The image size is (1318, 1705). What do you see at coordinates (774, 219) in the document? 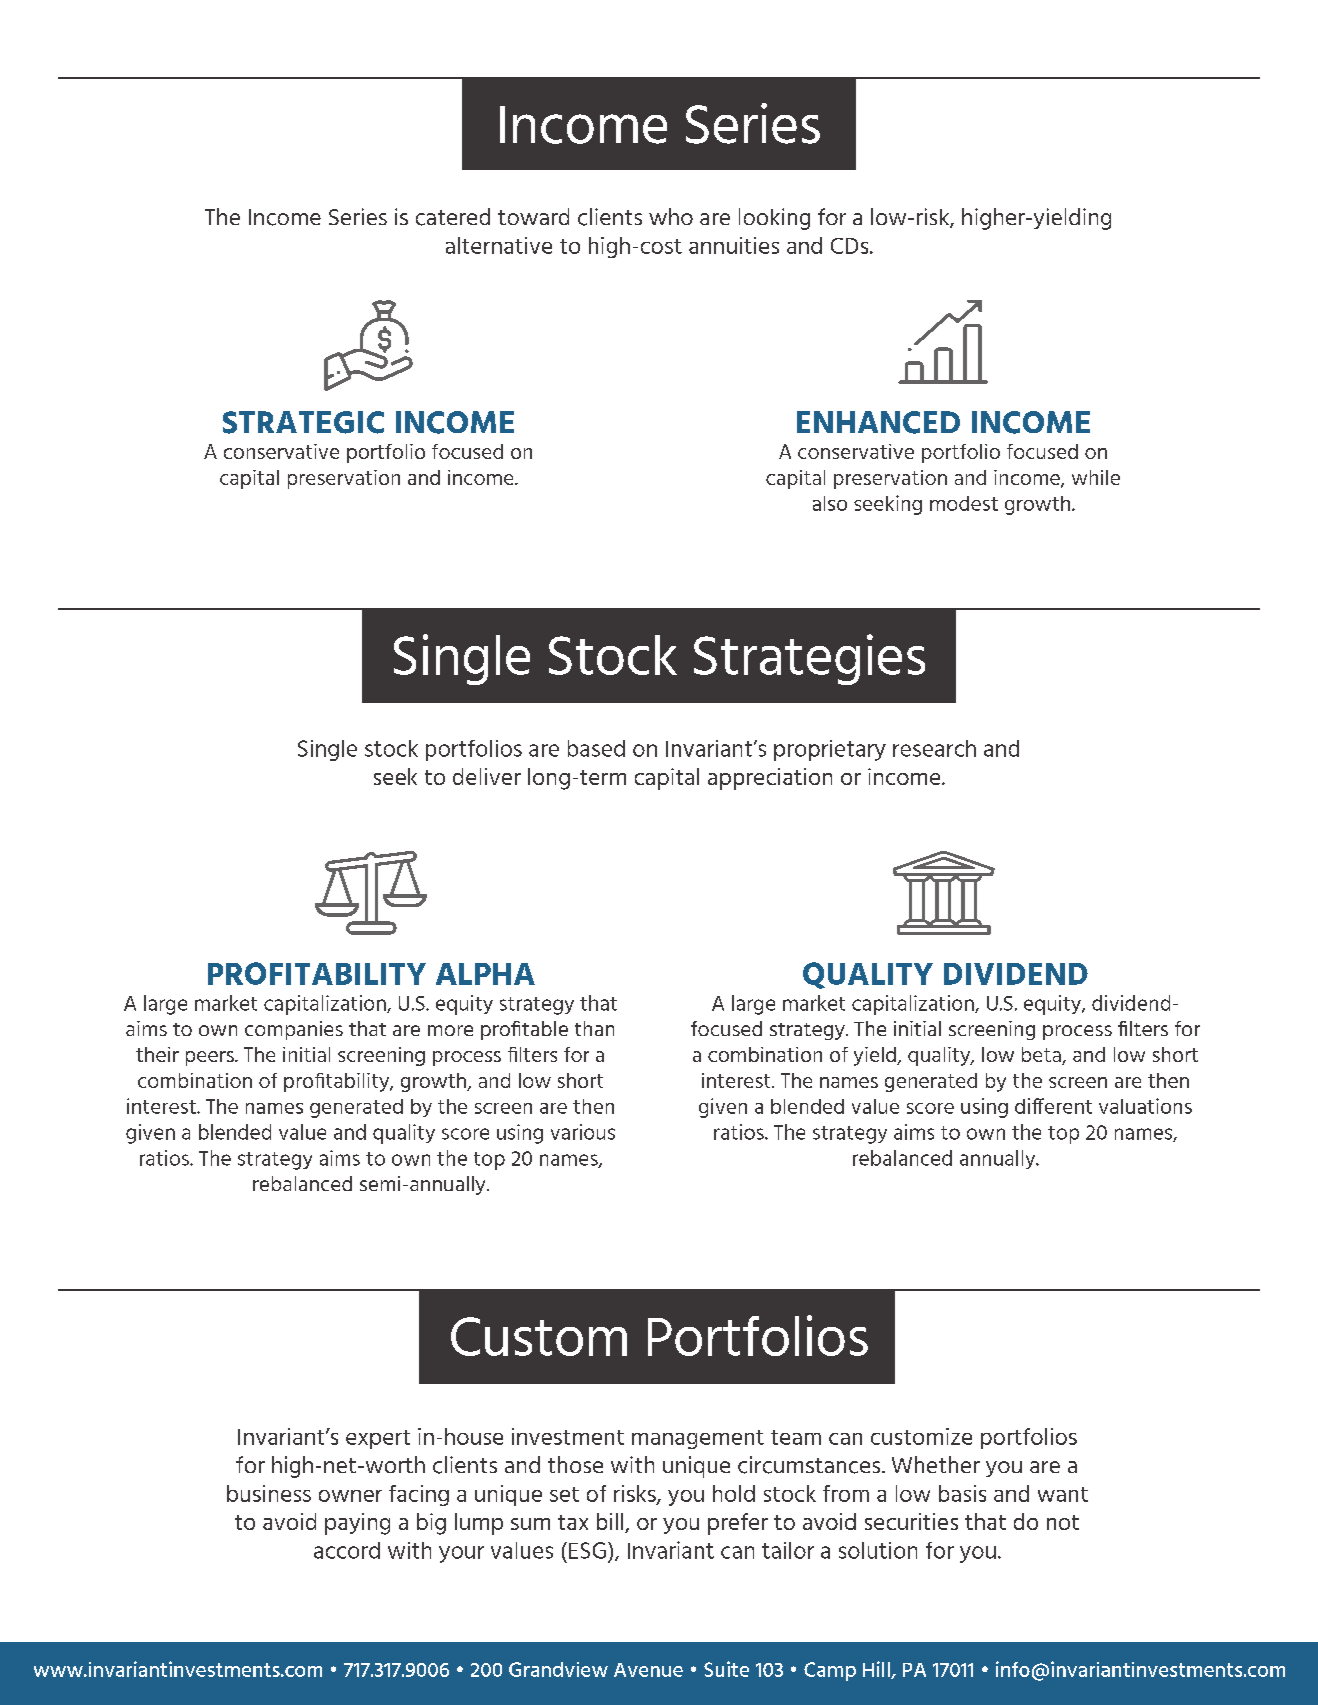
I see `looking` at bounding box center [774, 219].
